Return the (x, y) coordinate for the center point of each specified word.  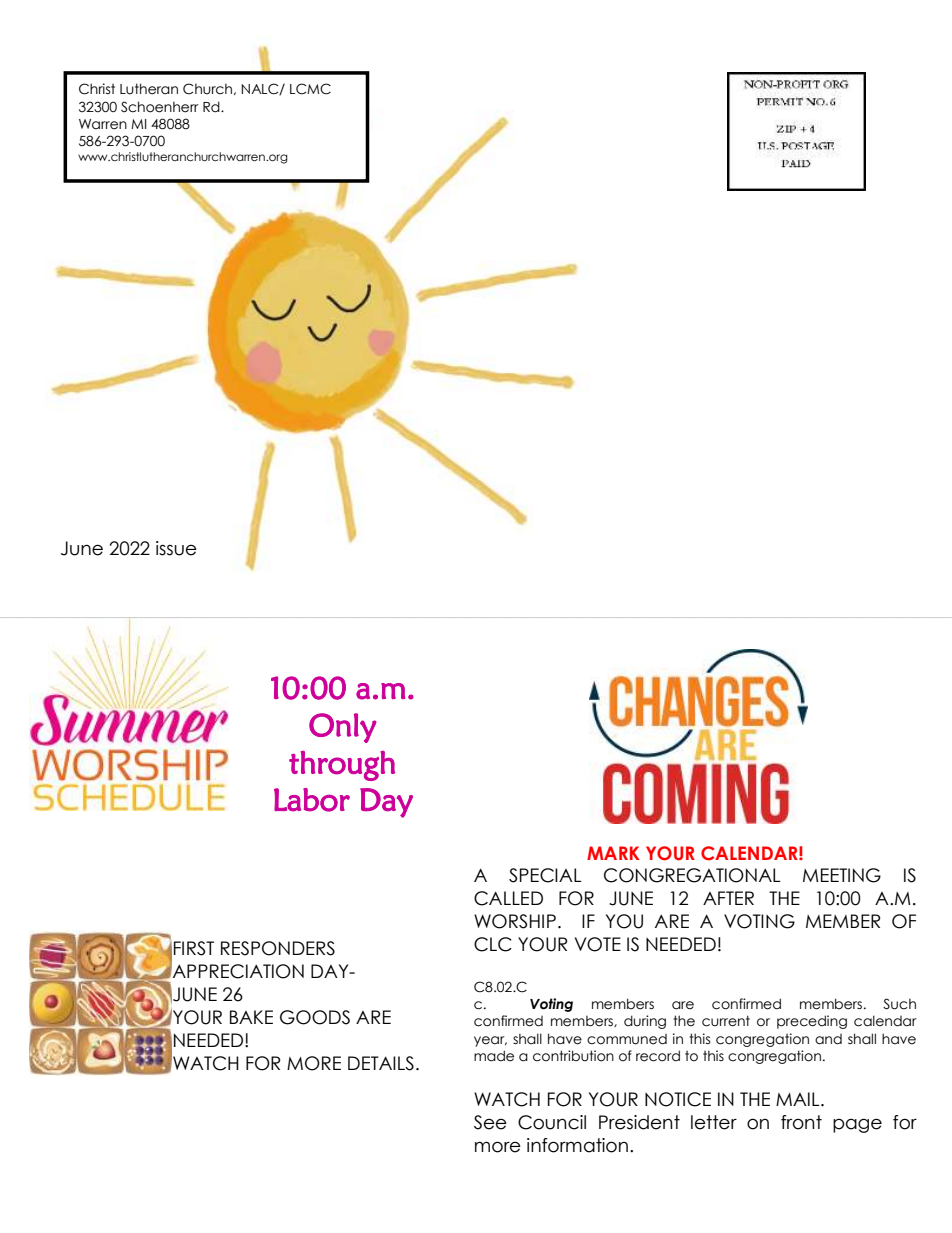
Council (552, 1122)
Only (343, 728)
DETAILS (381, 1063)
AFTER (728, 898)
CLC (493, 944)
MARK (613, 853)
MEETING (842, 875)
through (342, 766)
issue (176, 548)
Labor (312, 800)
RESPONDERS (278, 948)
